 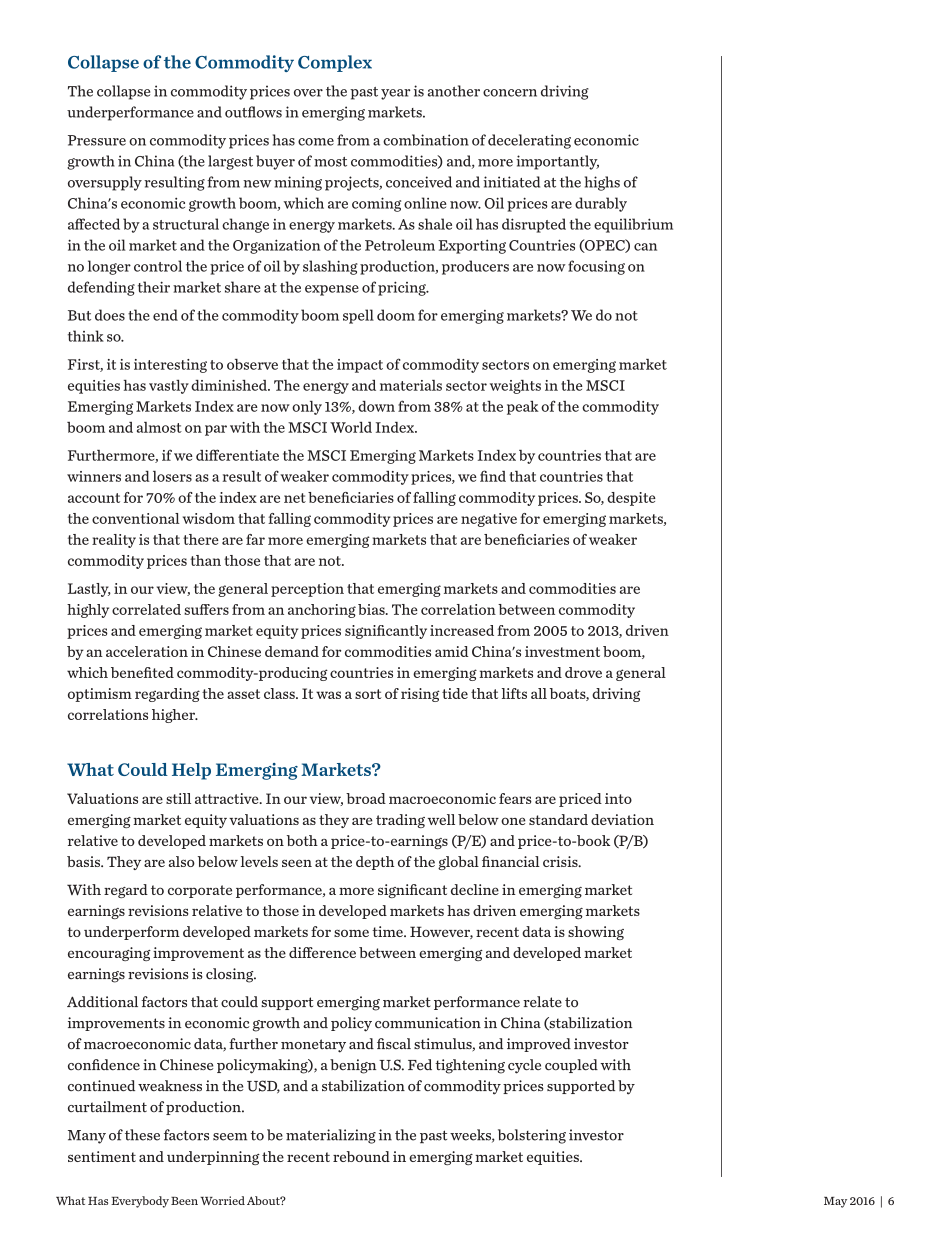 What do you see at coordinates (532, 1136) in the page?
I see `bolstering` at bounding box center [532, 1136].
